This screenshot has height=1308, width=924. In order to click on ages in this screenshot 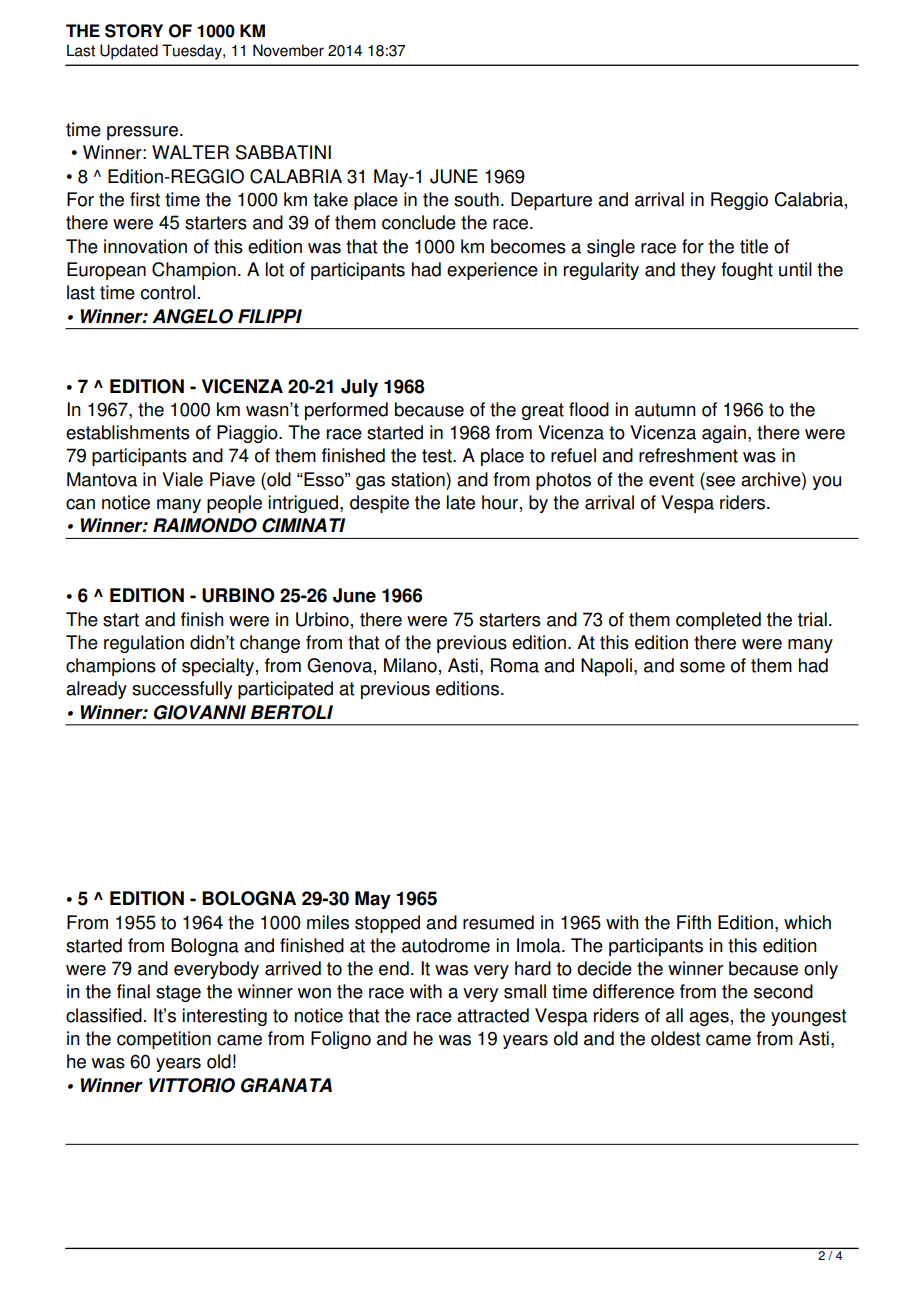, I will do `click(709, 1019)`.
